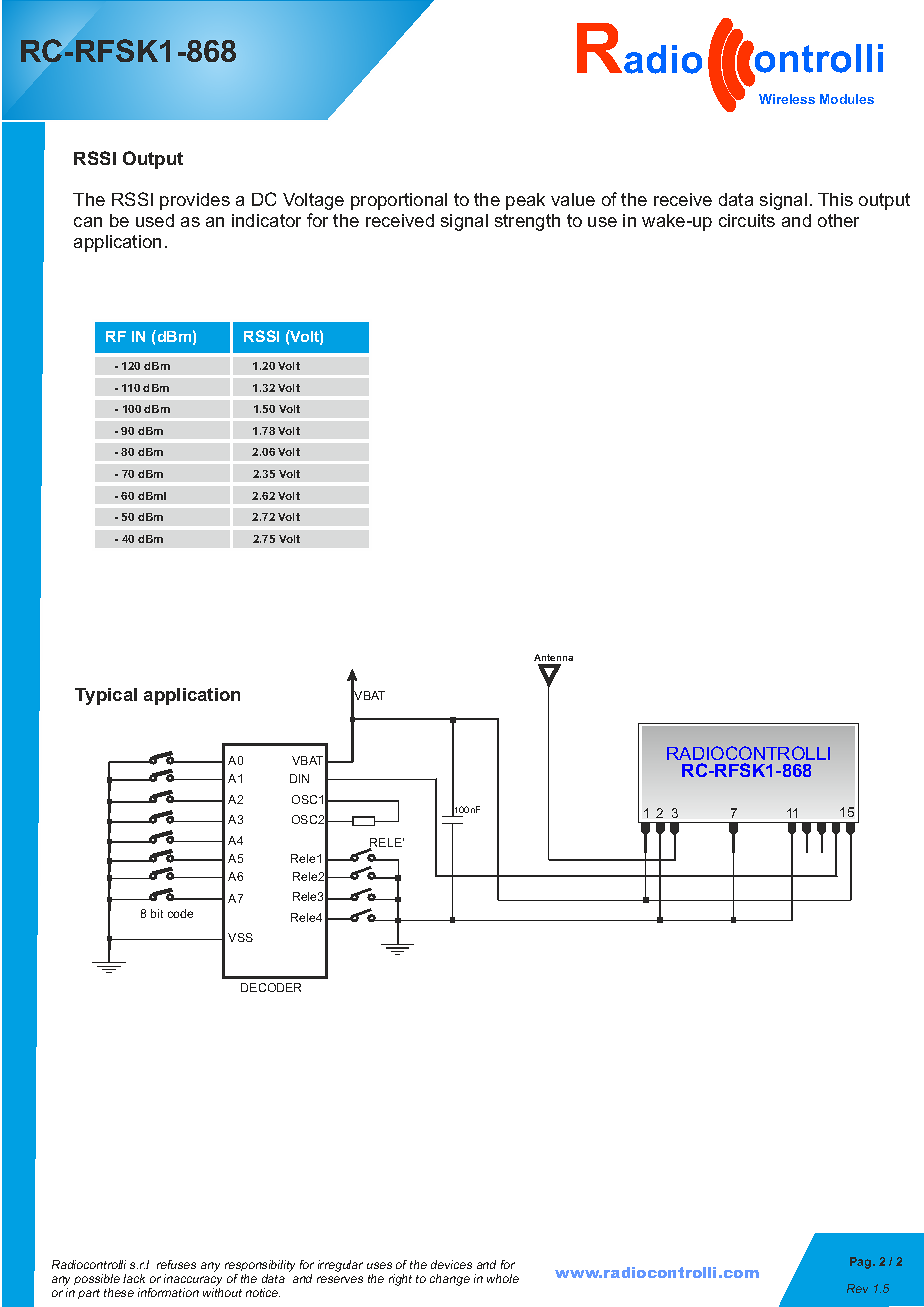  Describe the element at coordinates (106, 696) in the screenshot. I see `Typical` at that location.
